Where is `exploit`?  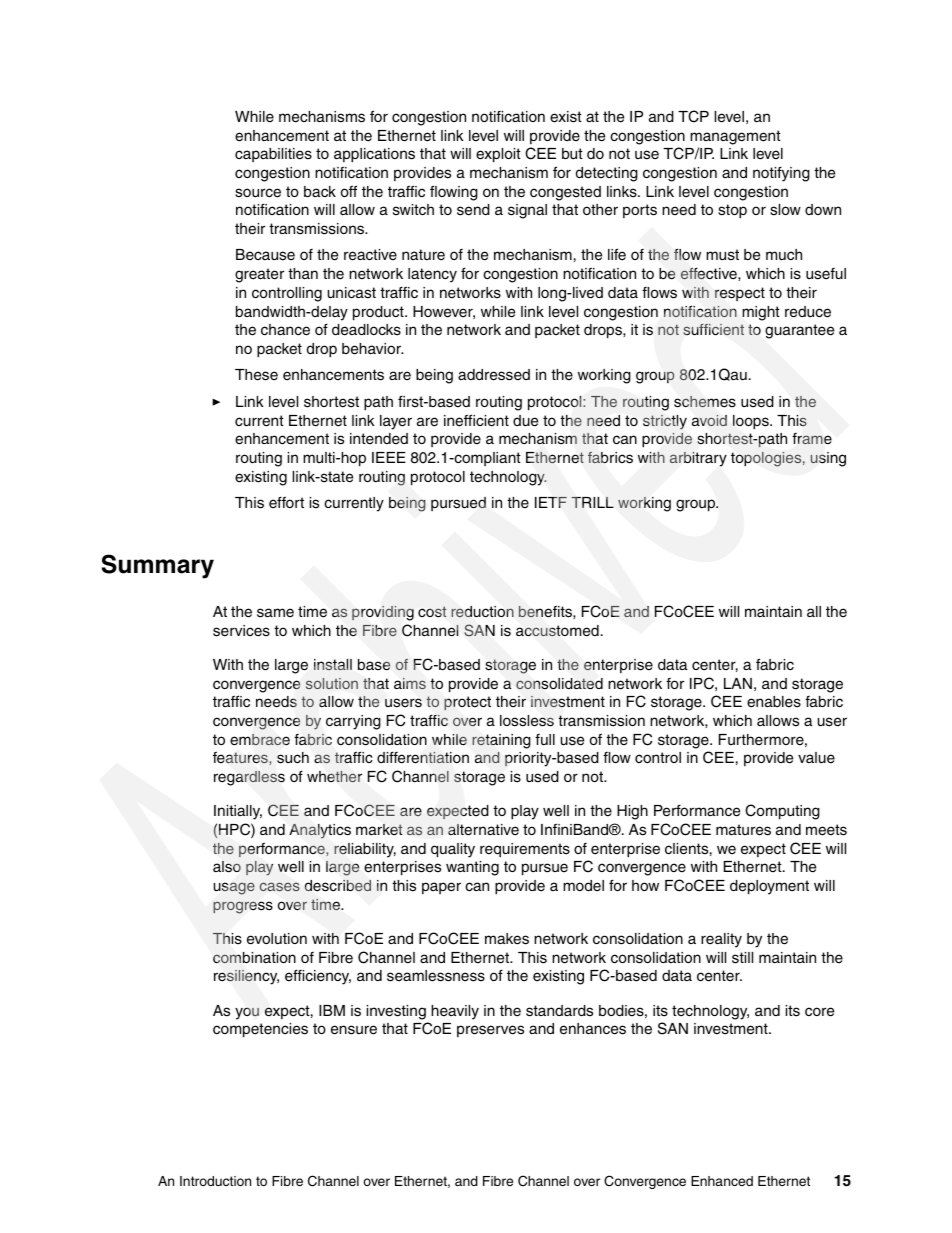 exploit is located at coordinates (498, 155).
